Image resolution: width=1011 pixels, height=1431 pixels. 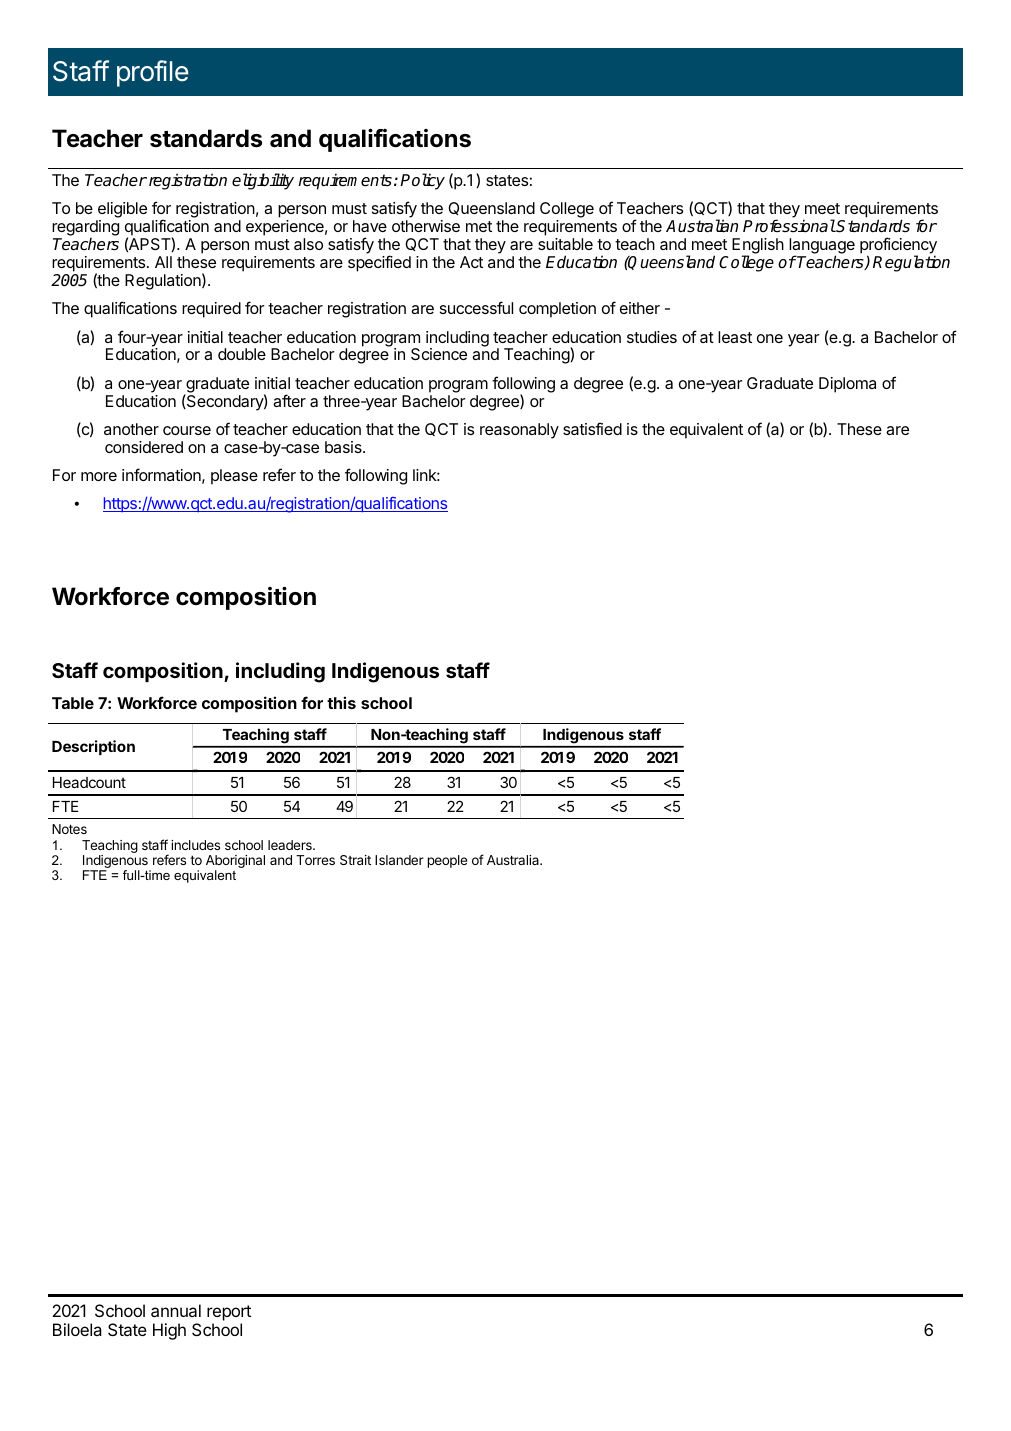 I want to click on profile, so click(x=153, y=73).
